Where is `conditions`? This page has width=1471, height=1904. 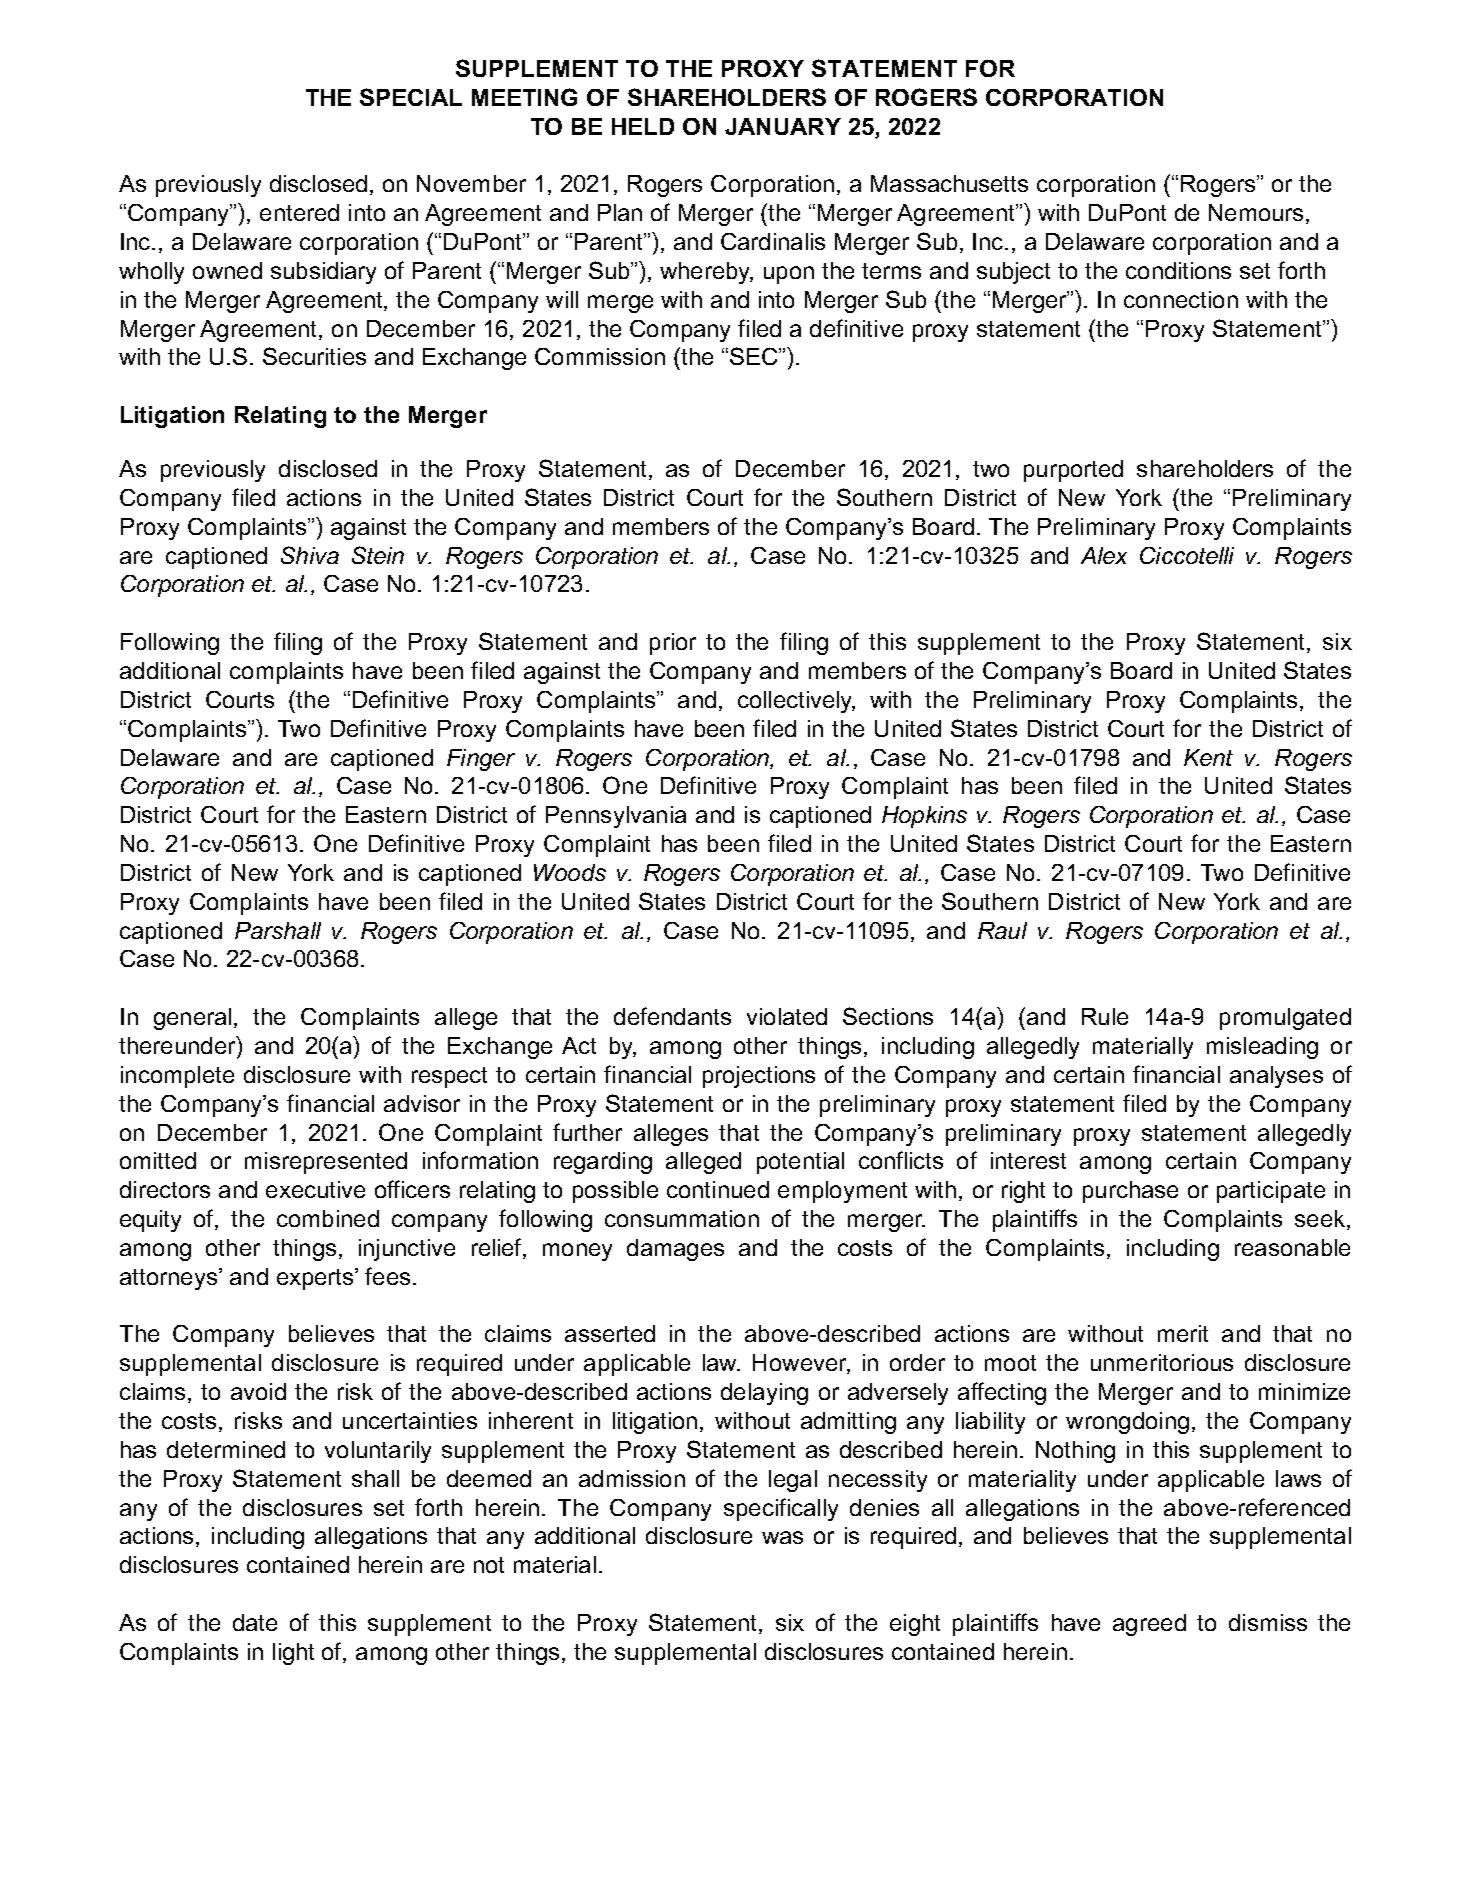
conditions is located at coordinates (1178, 270).
